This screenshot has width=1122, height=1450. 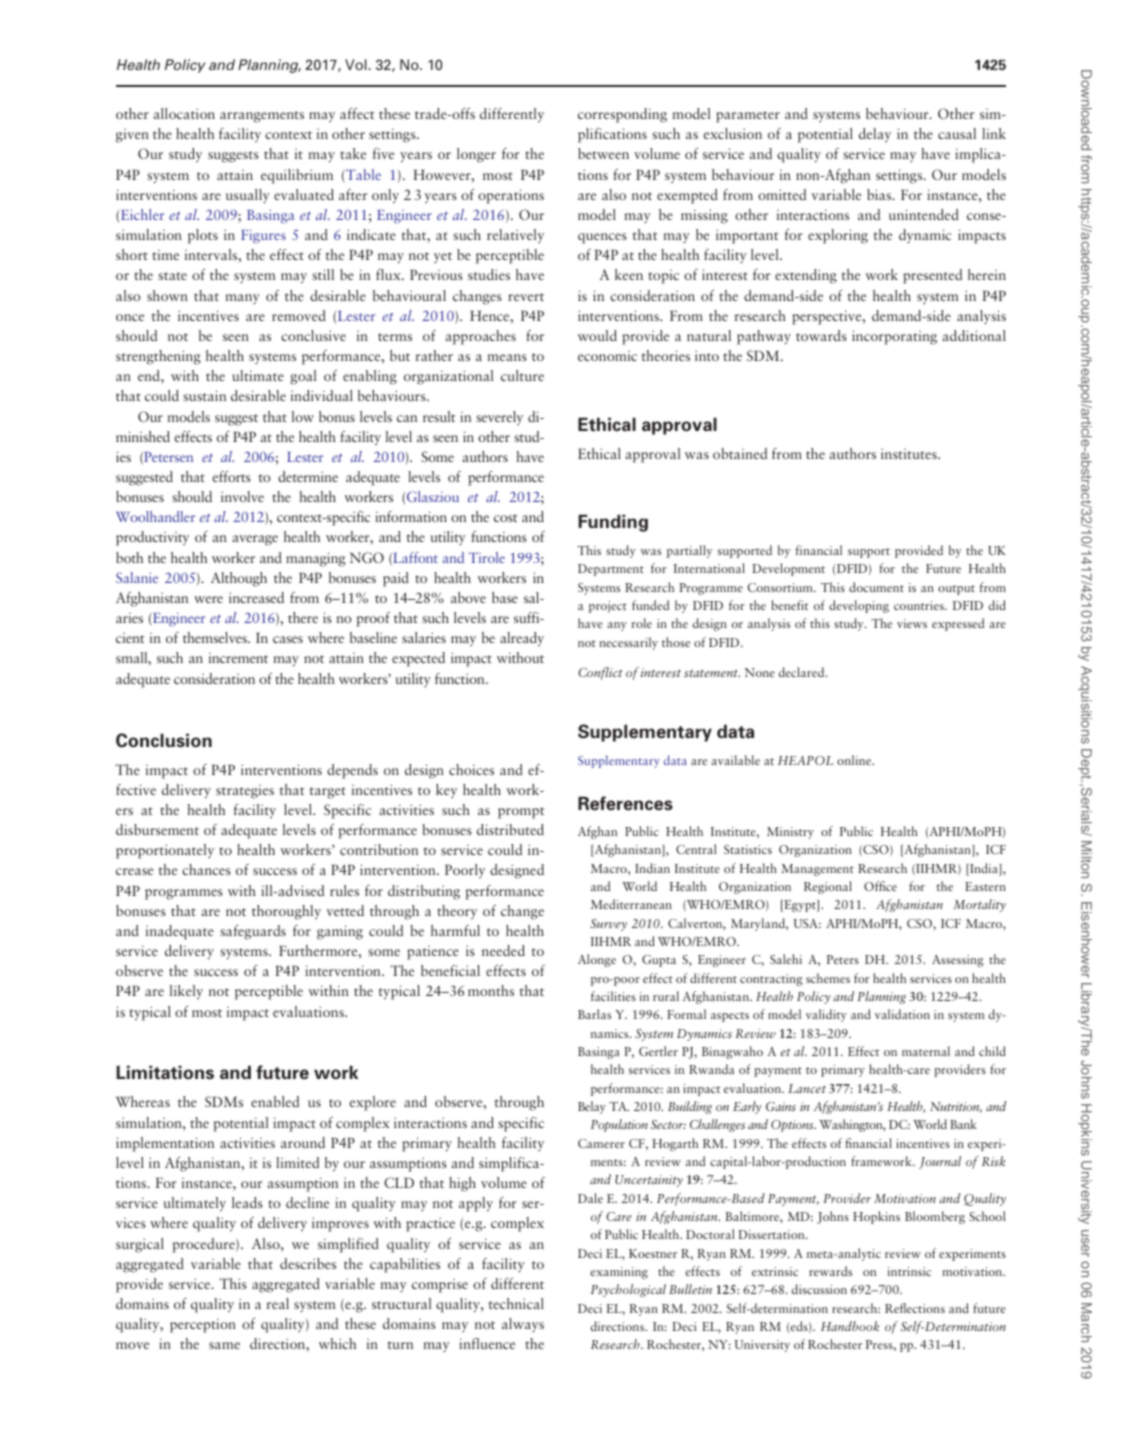 What do you see at coordinates (248, 196) in the screenshot?
I see `usually` at bounding box center [248, 196].
